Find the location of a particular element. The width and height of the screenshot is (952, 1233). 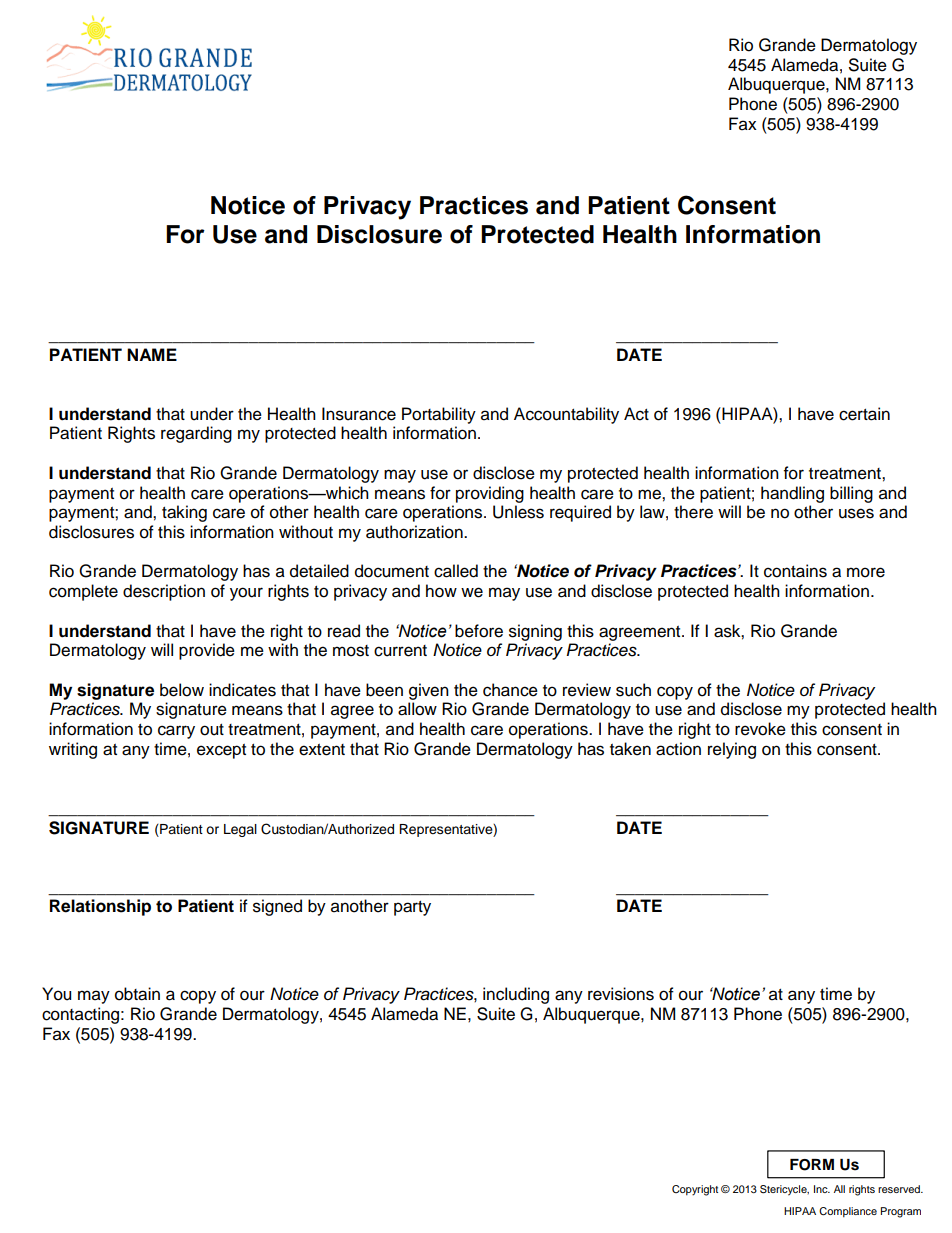

except is located at coordinates (221, 751).
